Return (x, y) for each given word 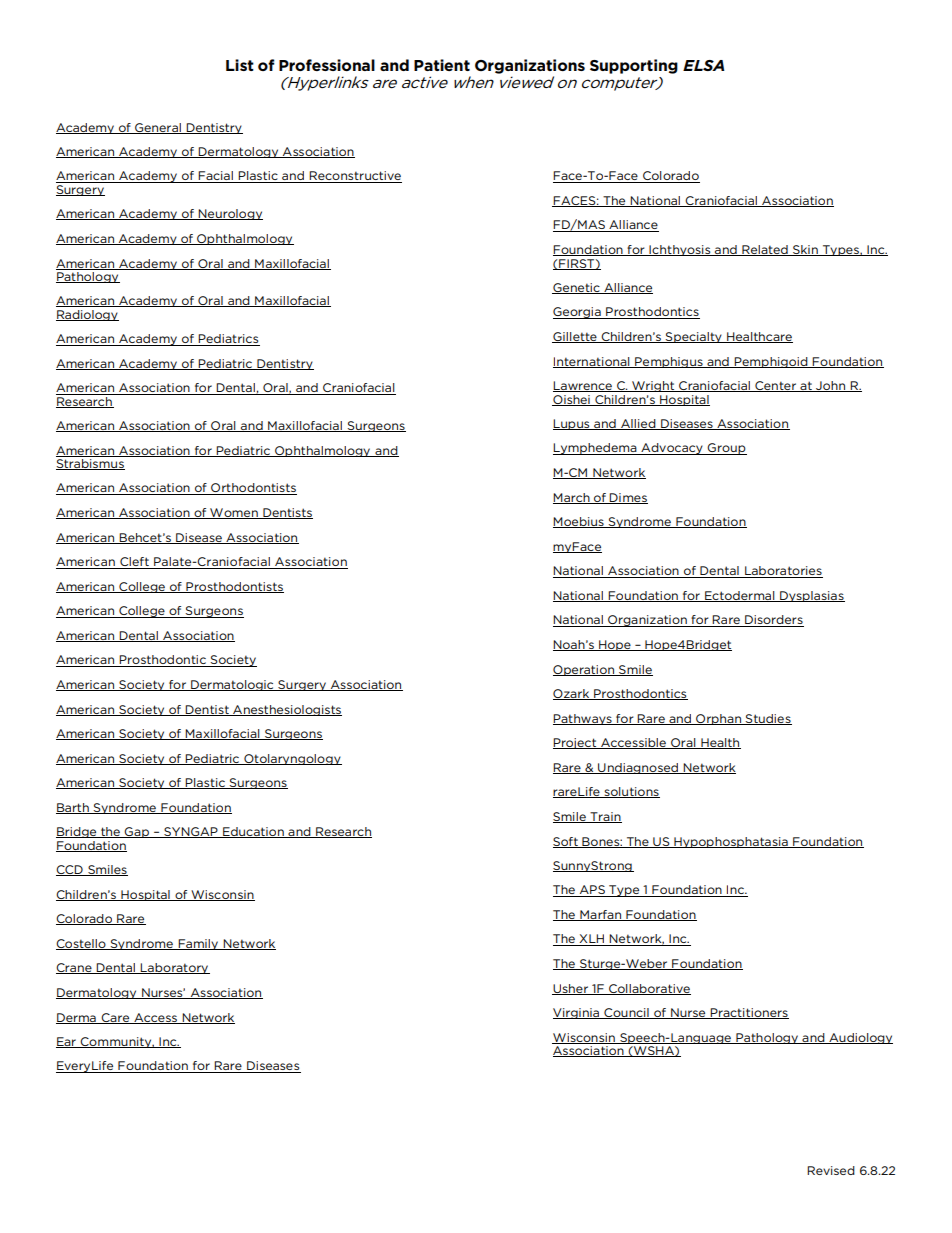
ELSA (704, 65)
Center (776, 386)
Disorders (773, 621)
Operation (585, 670)
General (158, 128)
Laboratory (174, 968)
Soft (566, 842)
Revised (831, 1170)
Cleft (134, 563)
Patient (442, 65)
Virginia (577, 1013)
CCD (70, 870)
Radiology (87, 315)
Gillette (575, 337)
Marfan (601, 915)
